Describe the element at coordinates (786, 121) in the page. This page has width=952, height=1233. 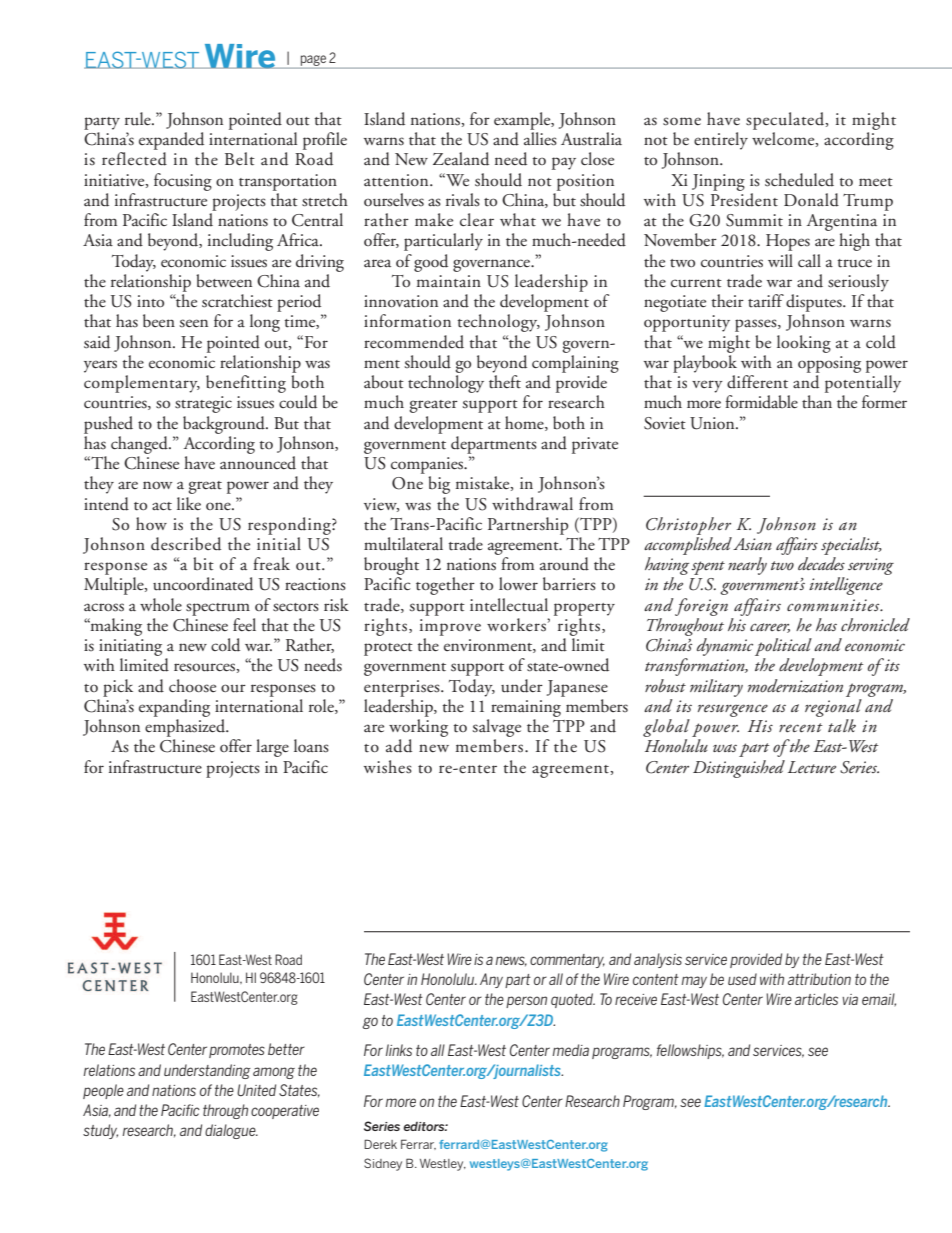
I see `speculated` at that location.
